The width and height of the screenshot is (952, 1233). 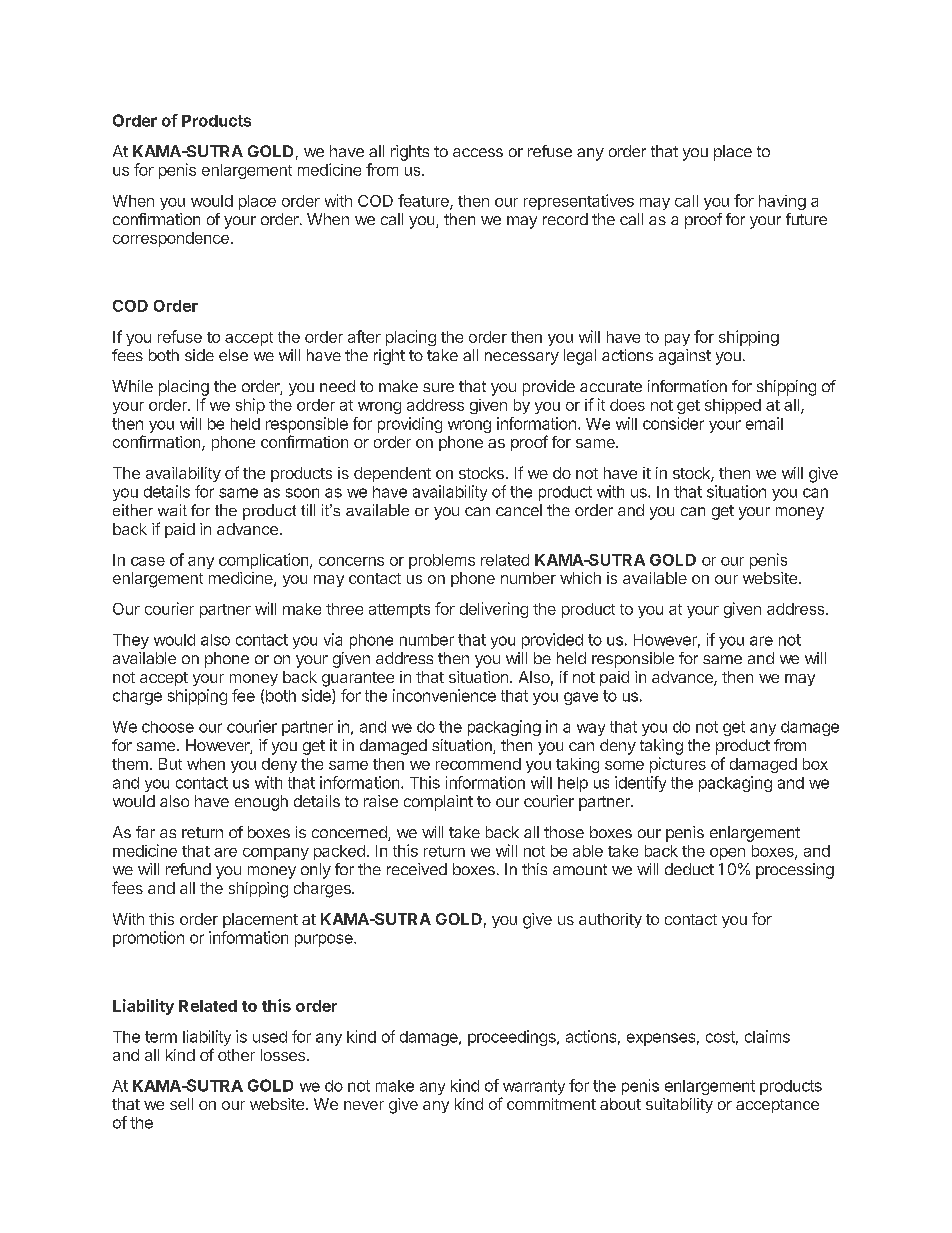 I want to click on having, so click(x=782, y=202).
